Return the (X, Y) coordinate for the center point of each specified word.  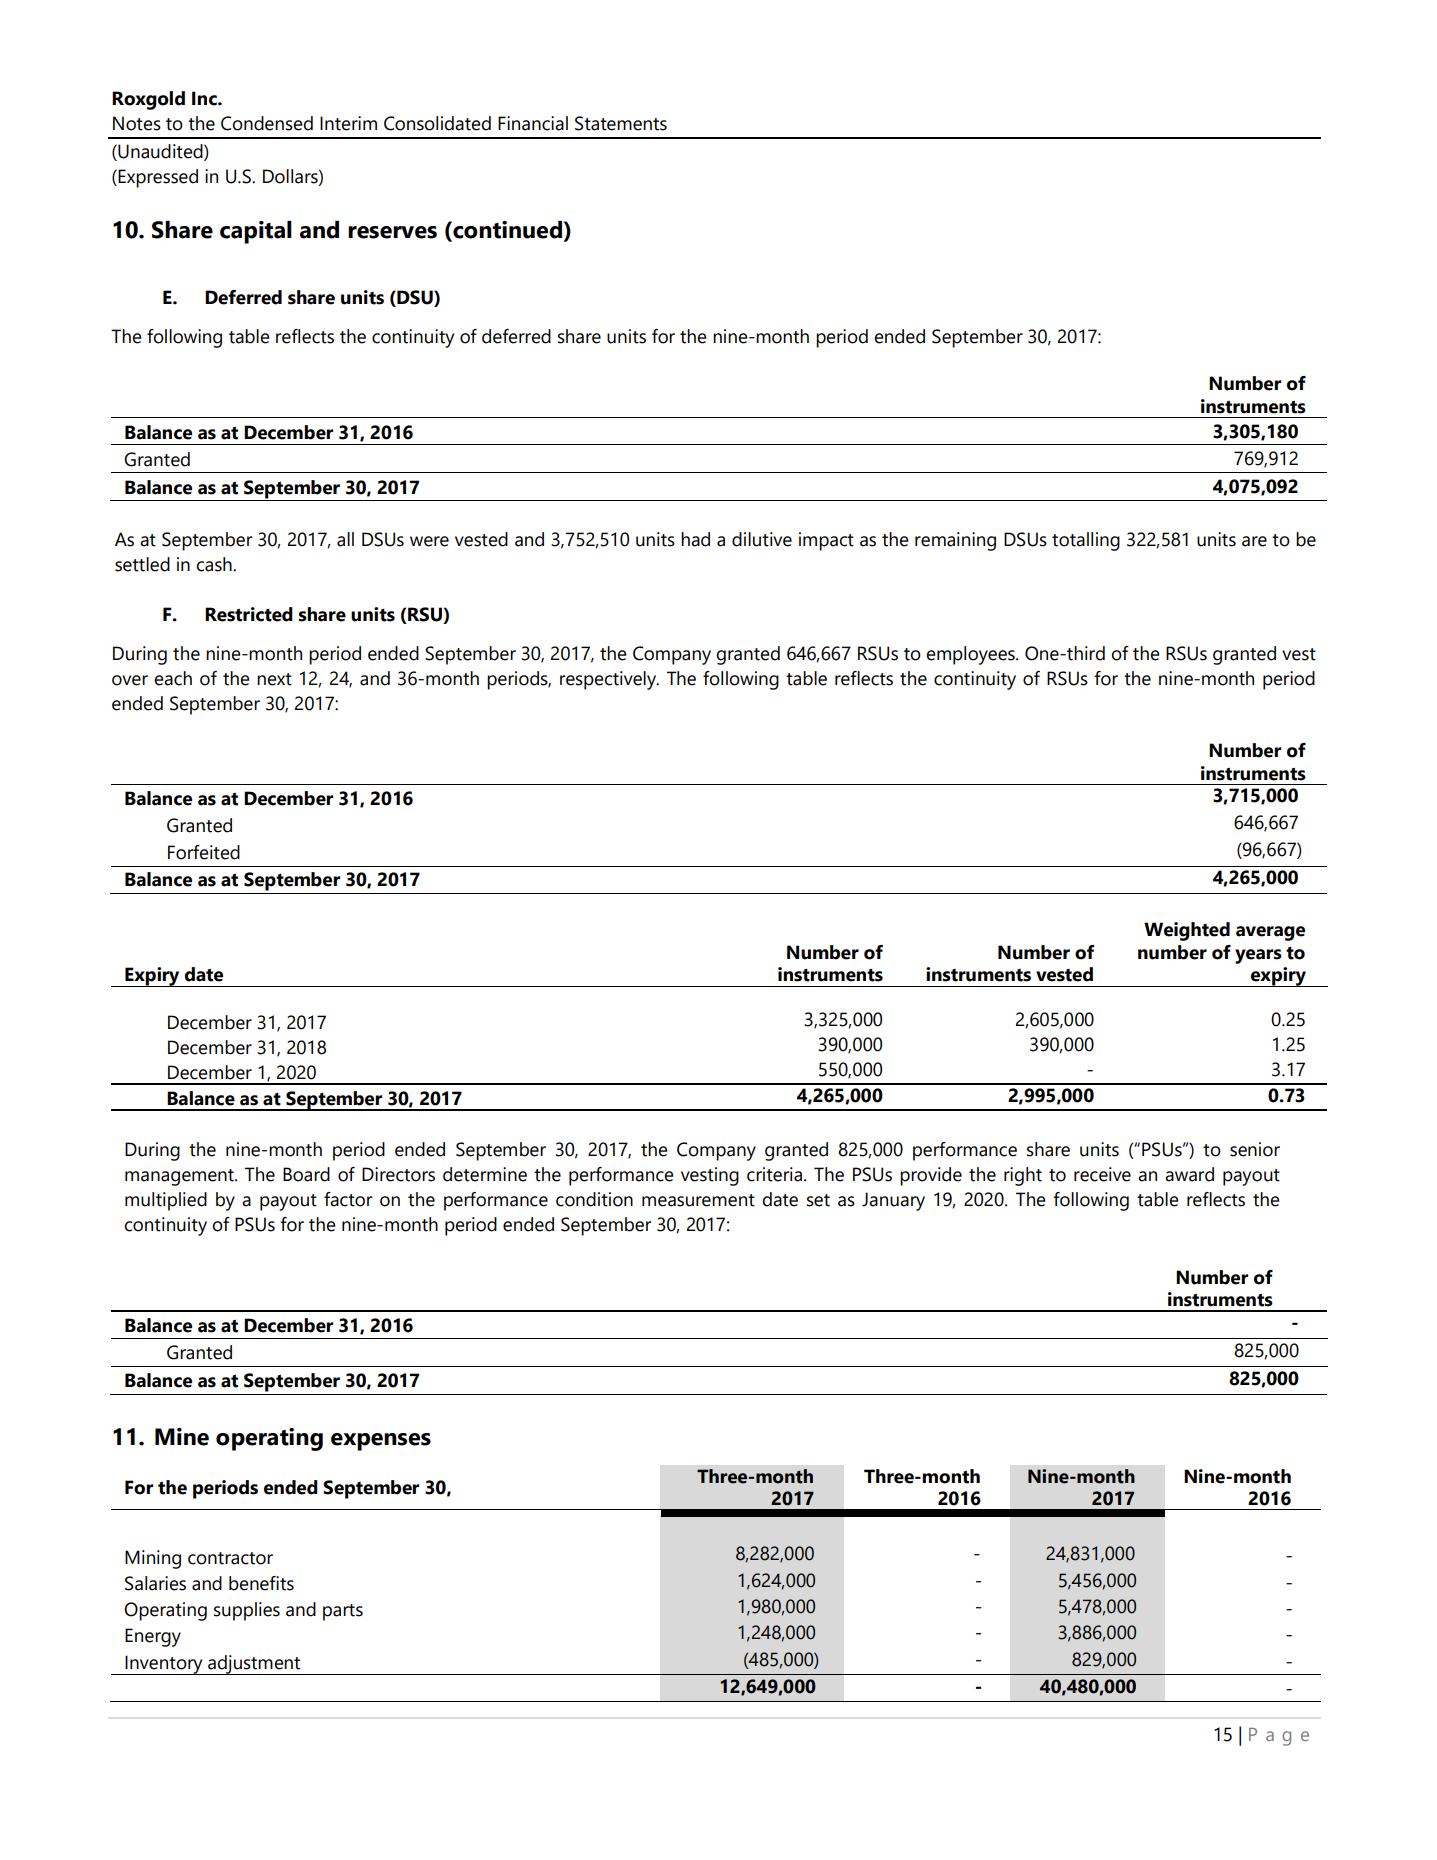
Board (306, 1174)
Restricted (249, 614)
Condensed (267, 123)
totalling (1086, 541)
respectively (609, 680)
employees (971, 655)
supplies (247, 1611)
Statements (621, 123)
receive (1102, 1174)
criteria (774, 1174)
